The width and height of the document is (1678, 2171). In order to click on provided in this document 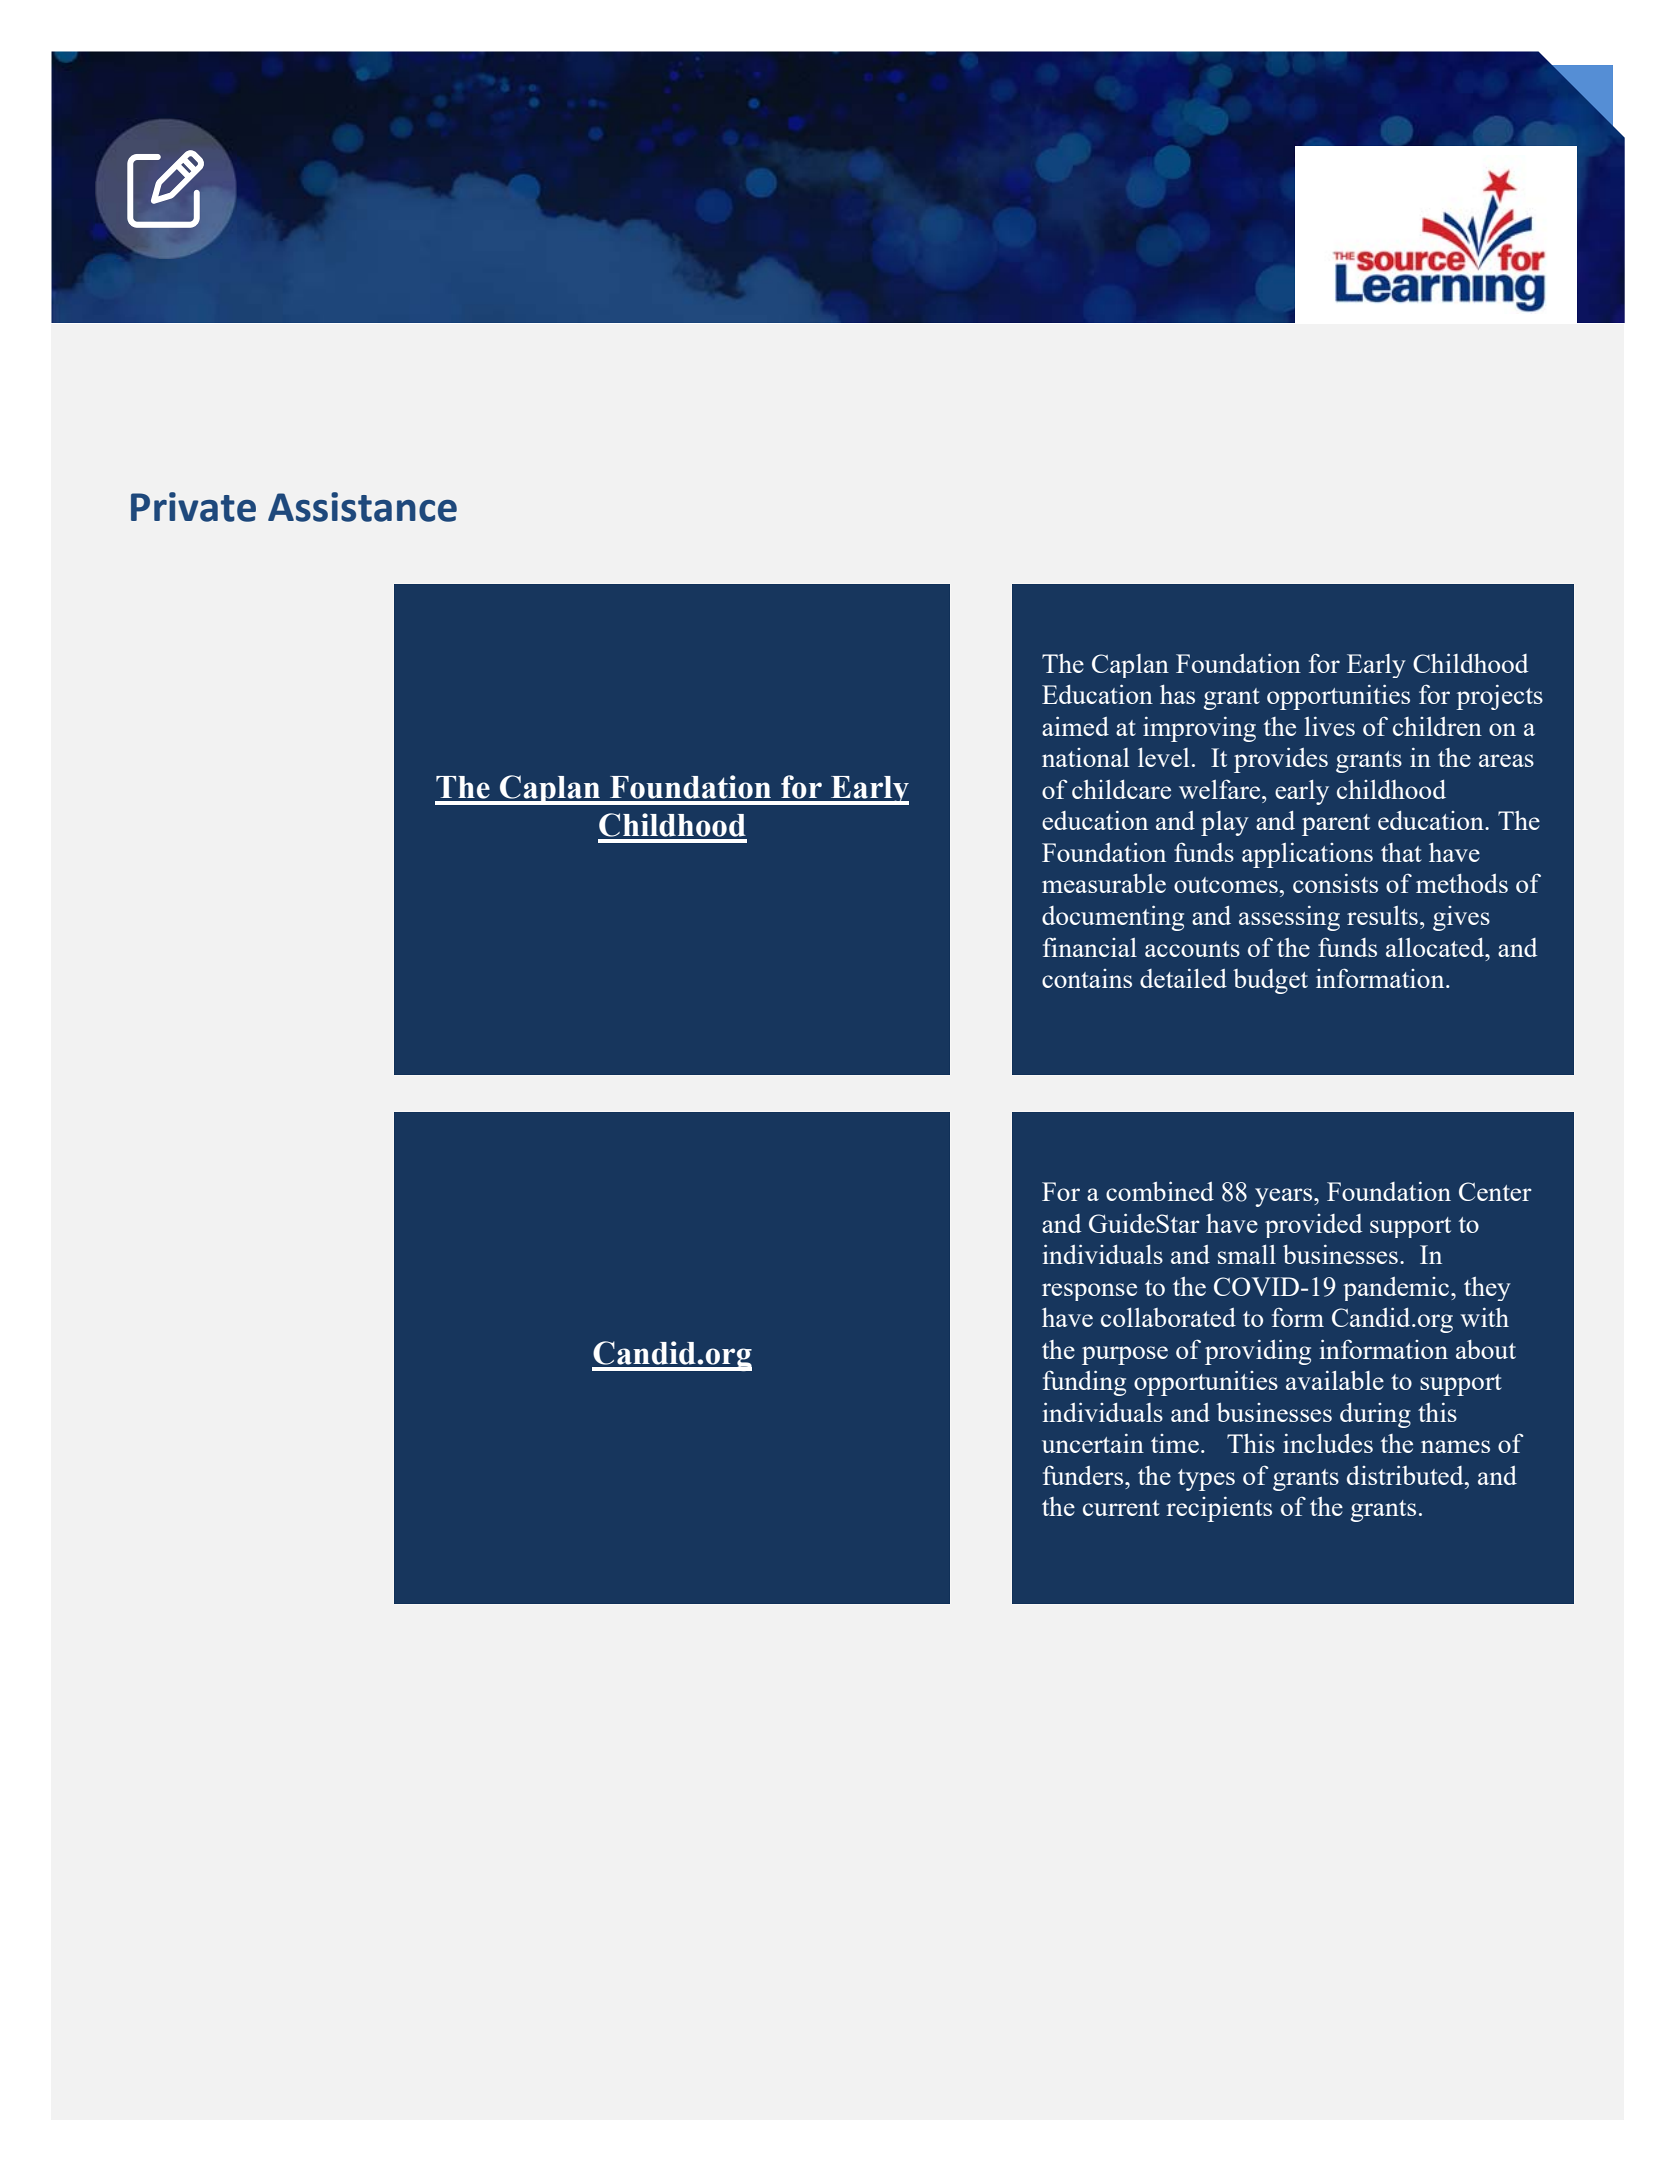, I will do `click(1313, 1226)`.
